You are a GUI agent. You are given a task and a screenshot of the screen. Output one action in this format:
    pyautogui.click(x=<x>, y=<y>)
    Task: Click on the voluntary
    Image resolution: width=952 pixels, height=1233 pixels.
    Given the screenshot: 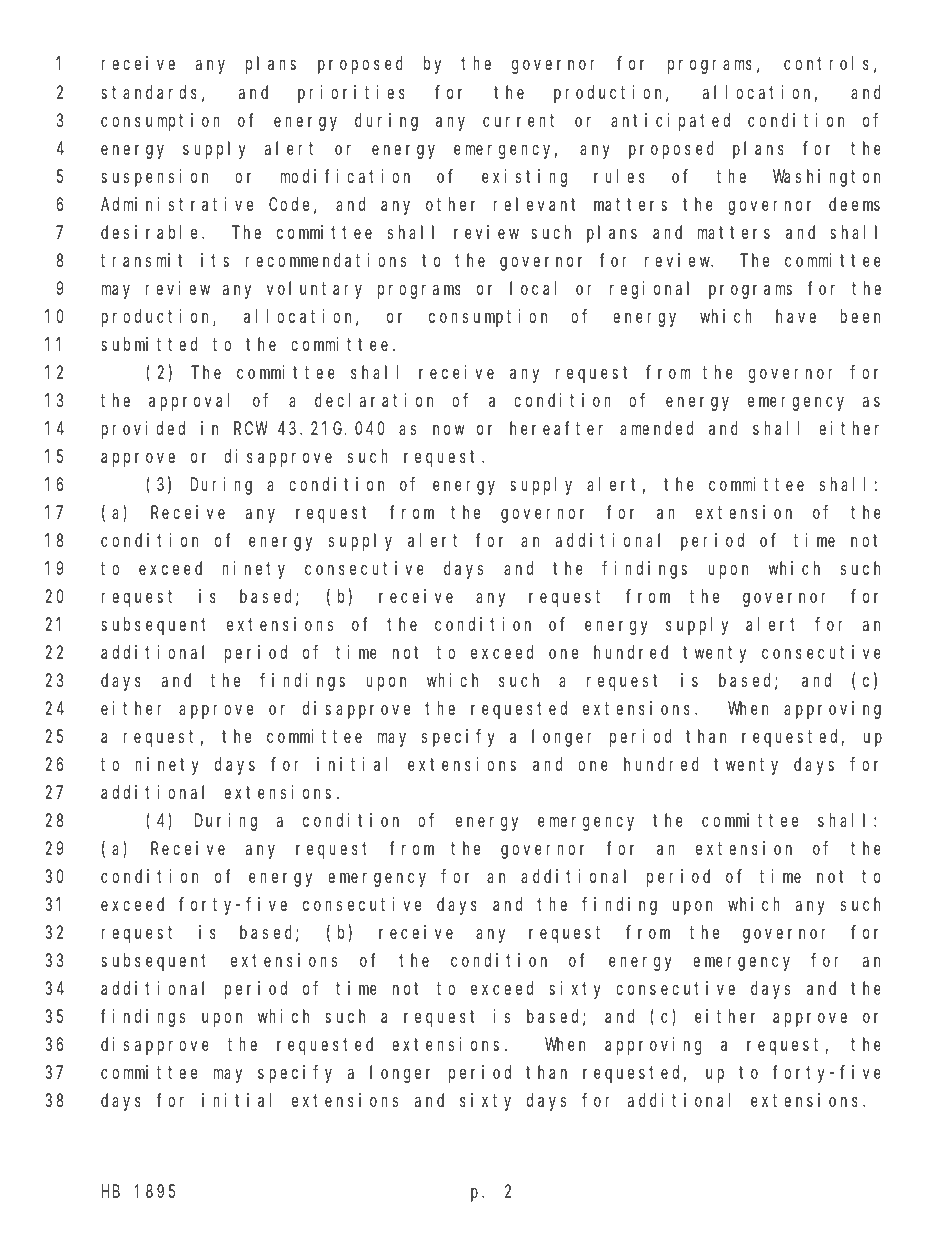 What is the action you would take?
    pyautogui.click(x=314, y=290)
